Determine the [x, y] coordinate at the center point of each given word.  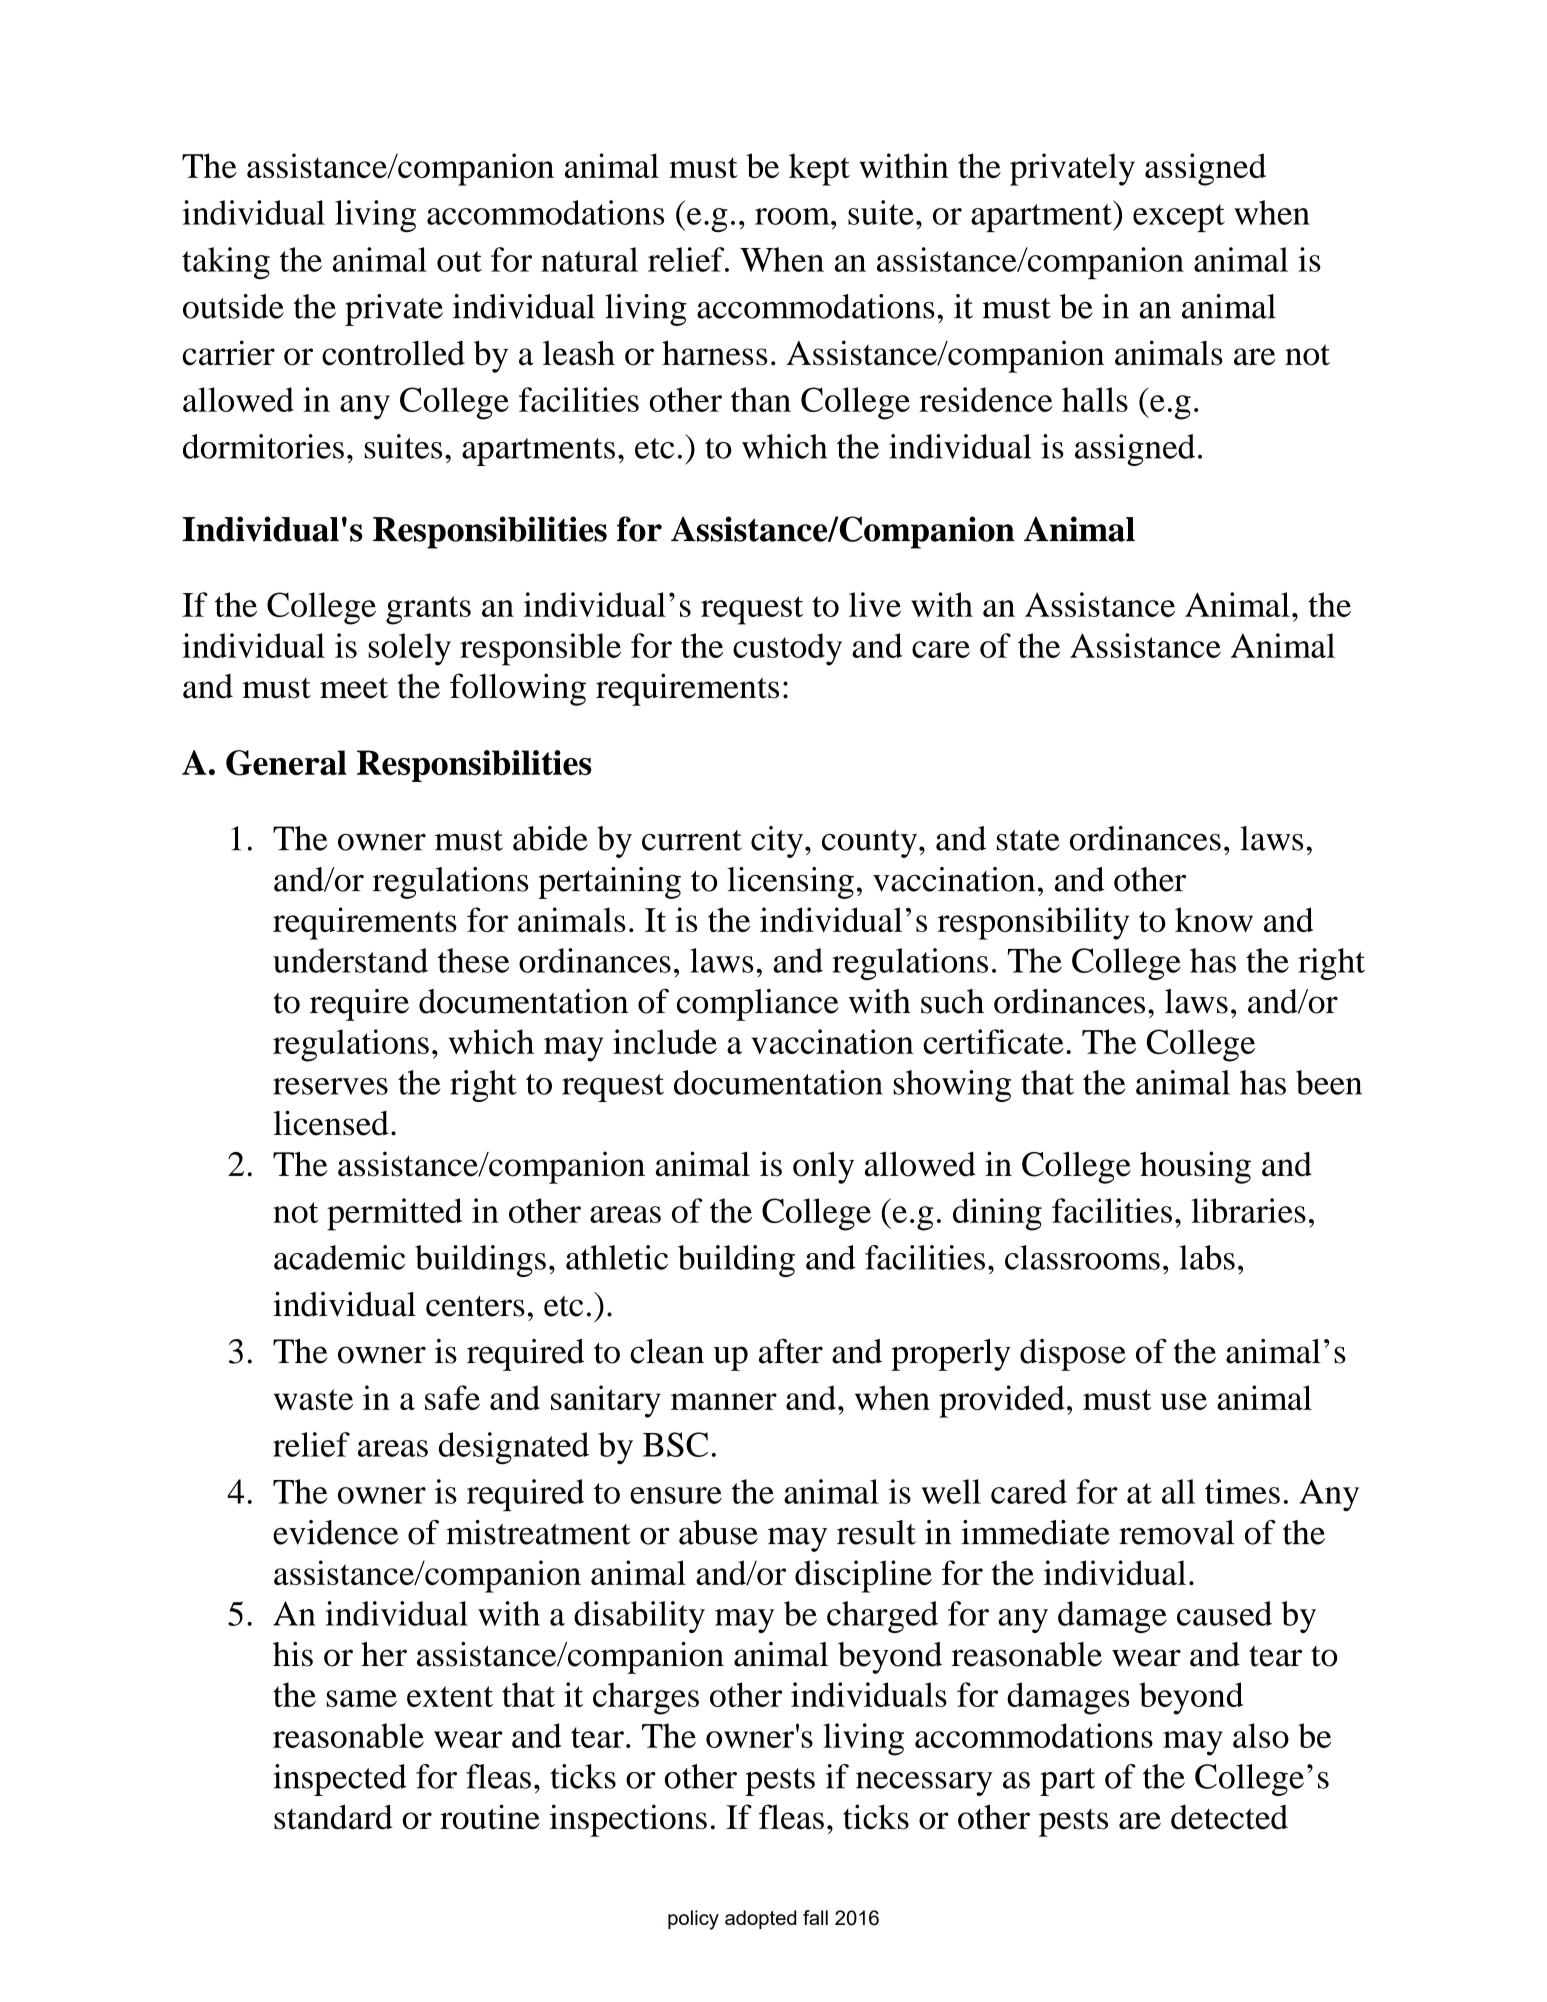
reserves [330, 1086]
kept [819, 169]
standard [333, 1817]
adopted [760, 1919]
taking [226, 263]
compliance [758, 1005]
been [1329, 1082]
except [1179, 218]
